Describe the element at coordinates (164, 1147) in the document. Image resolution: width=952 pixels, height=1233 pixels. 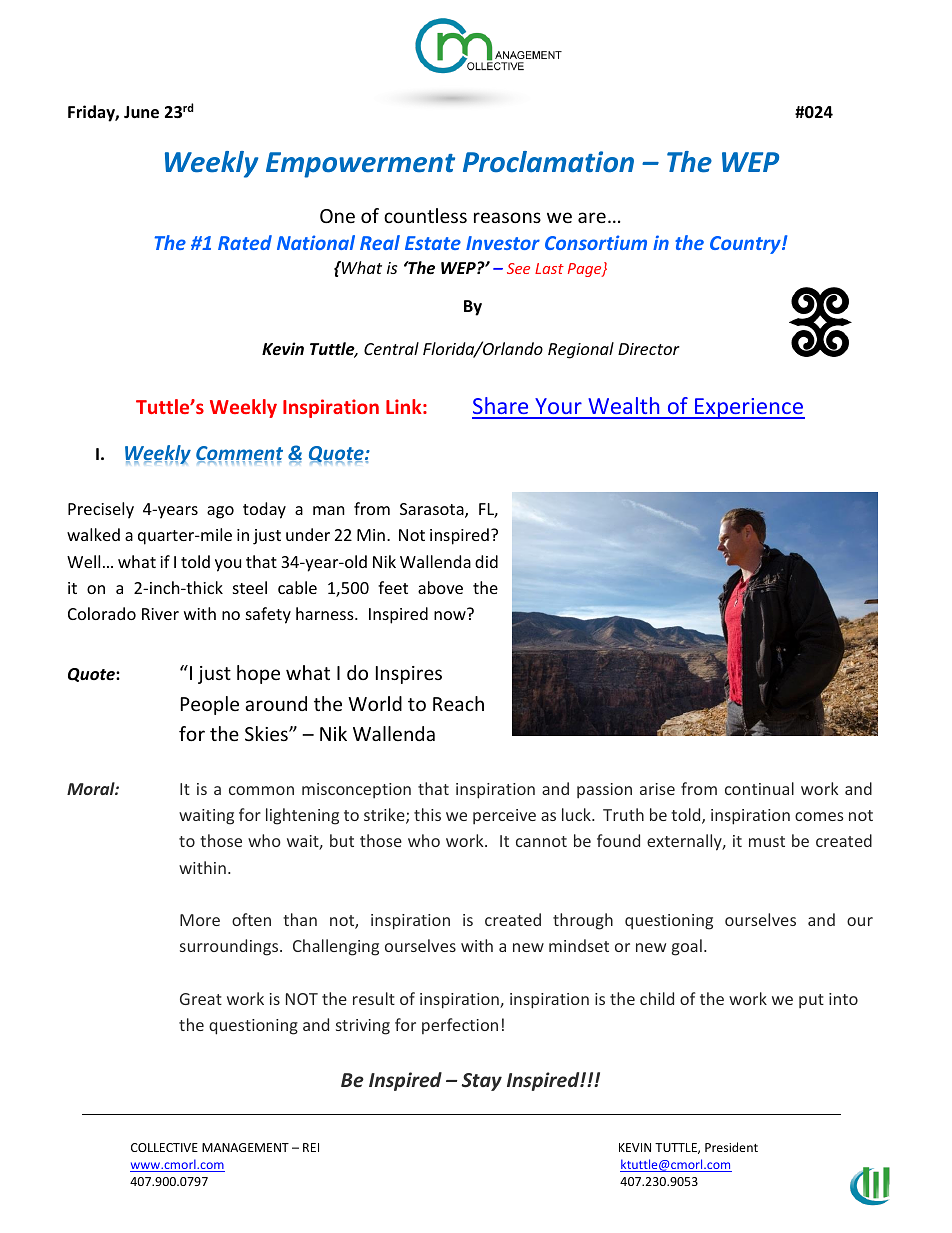
I see `COLLECTIVE` at that location.
